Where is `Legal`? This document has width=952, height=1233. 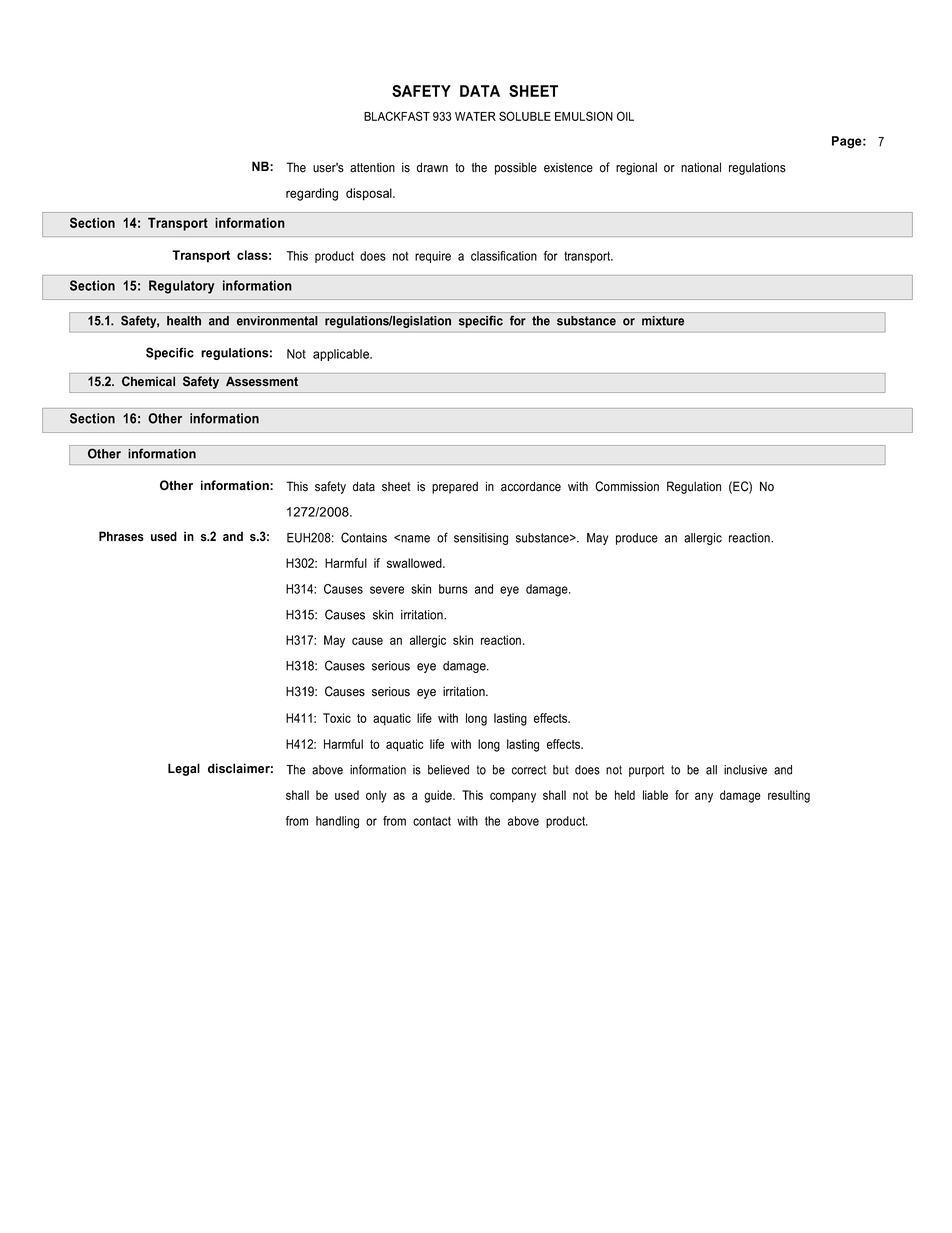 Legal is located at coordinates (184, 769).
